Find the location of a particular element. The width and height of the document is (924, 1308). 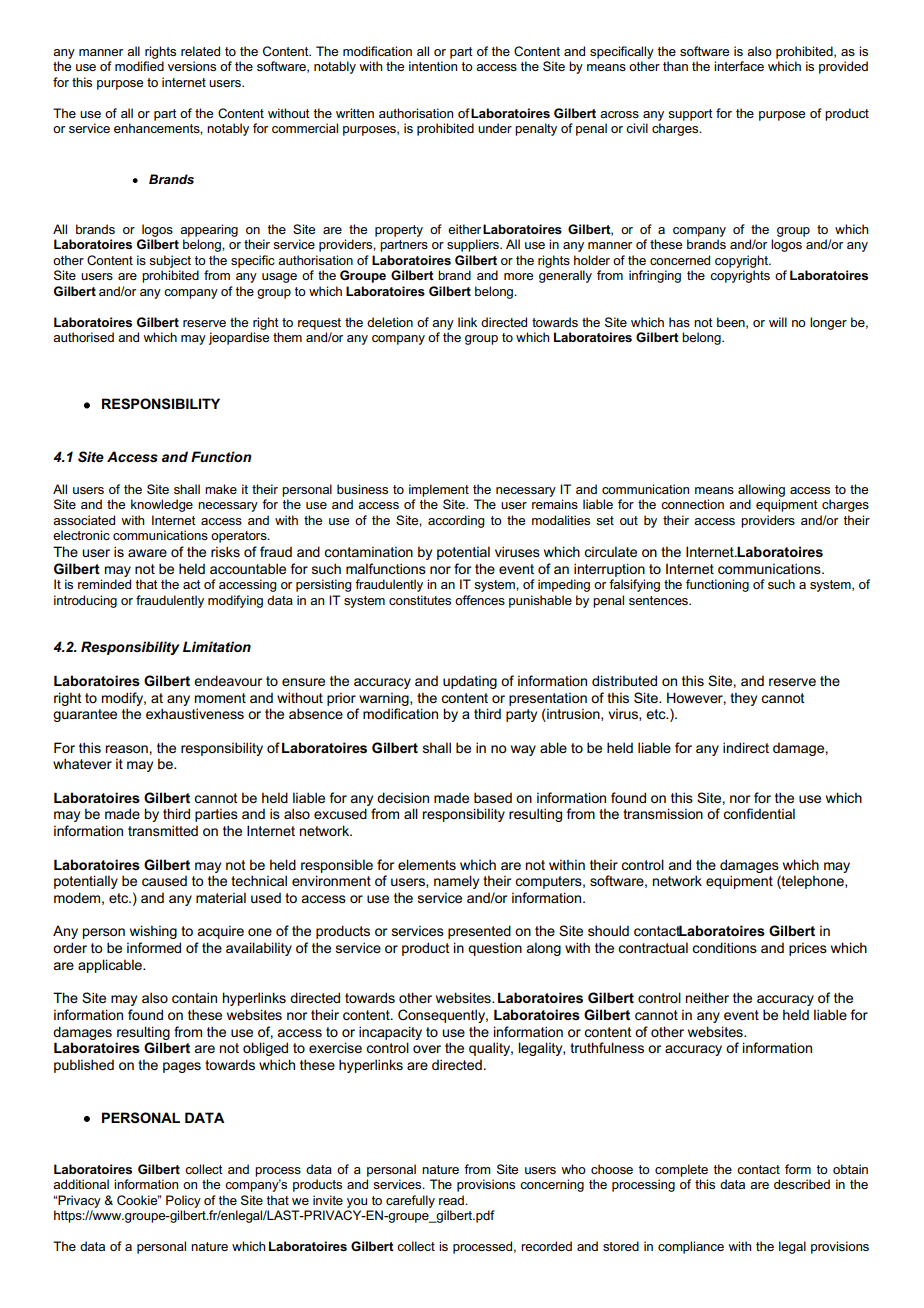

intention is located at coordinates (433, 66).
